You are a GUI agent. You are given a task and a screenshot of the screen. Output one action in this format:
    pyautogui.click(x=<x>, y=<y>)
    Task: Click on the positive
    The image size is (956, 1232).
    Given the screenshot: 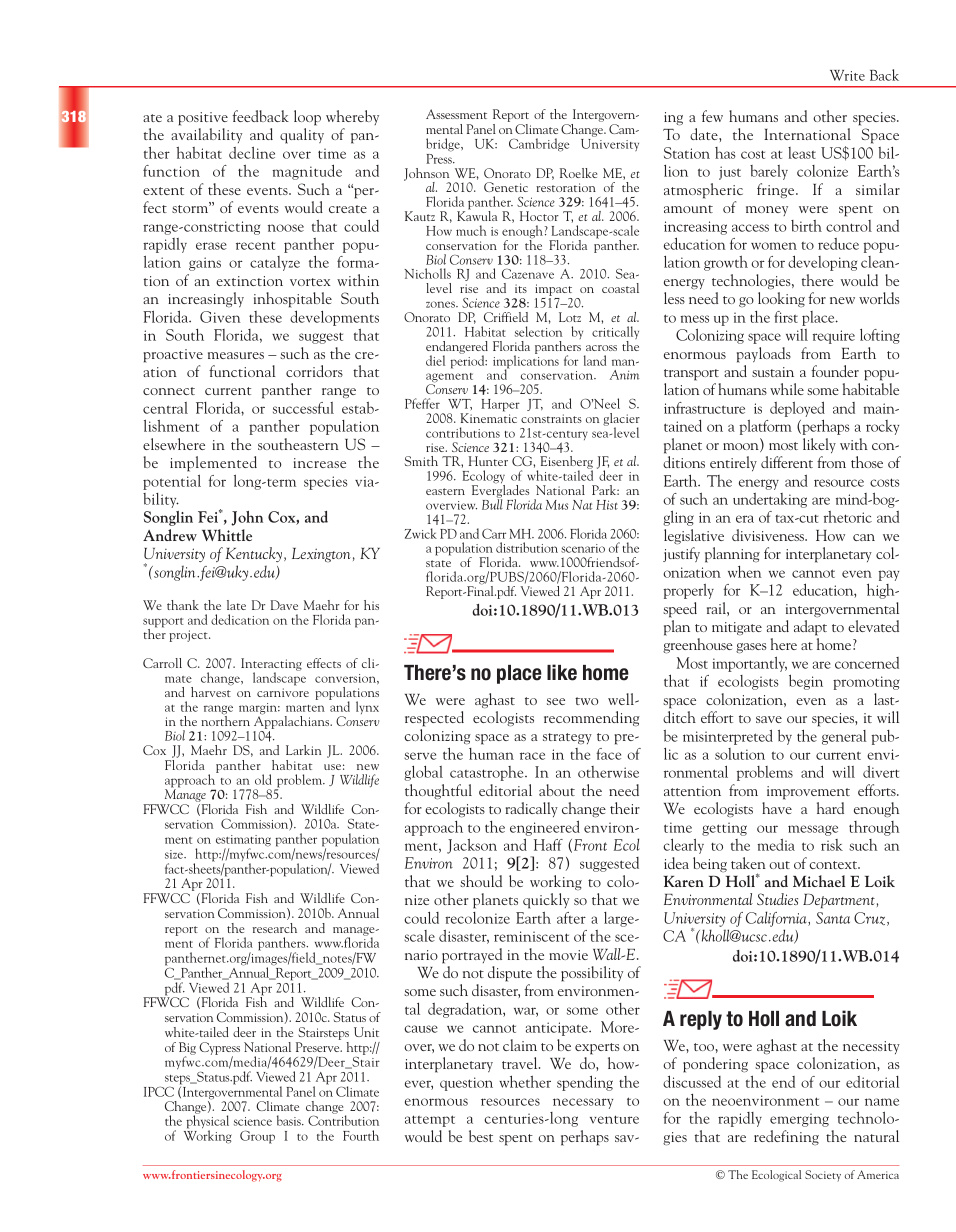 What is the action you would take?
    pyautogui.click(x=203, y=119)
